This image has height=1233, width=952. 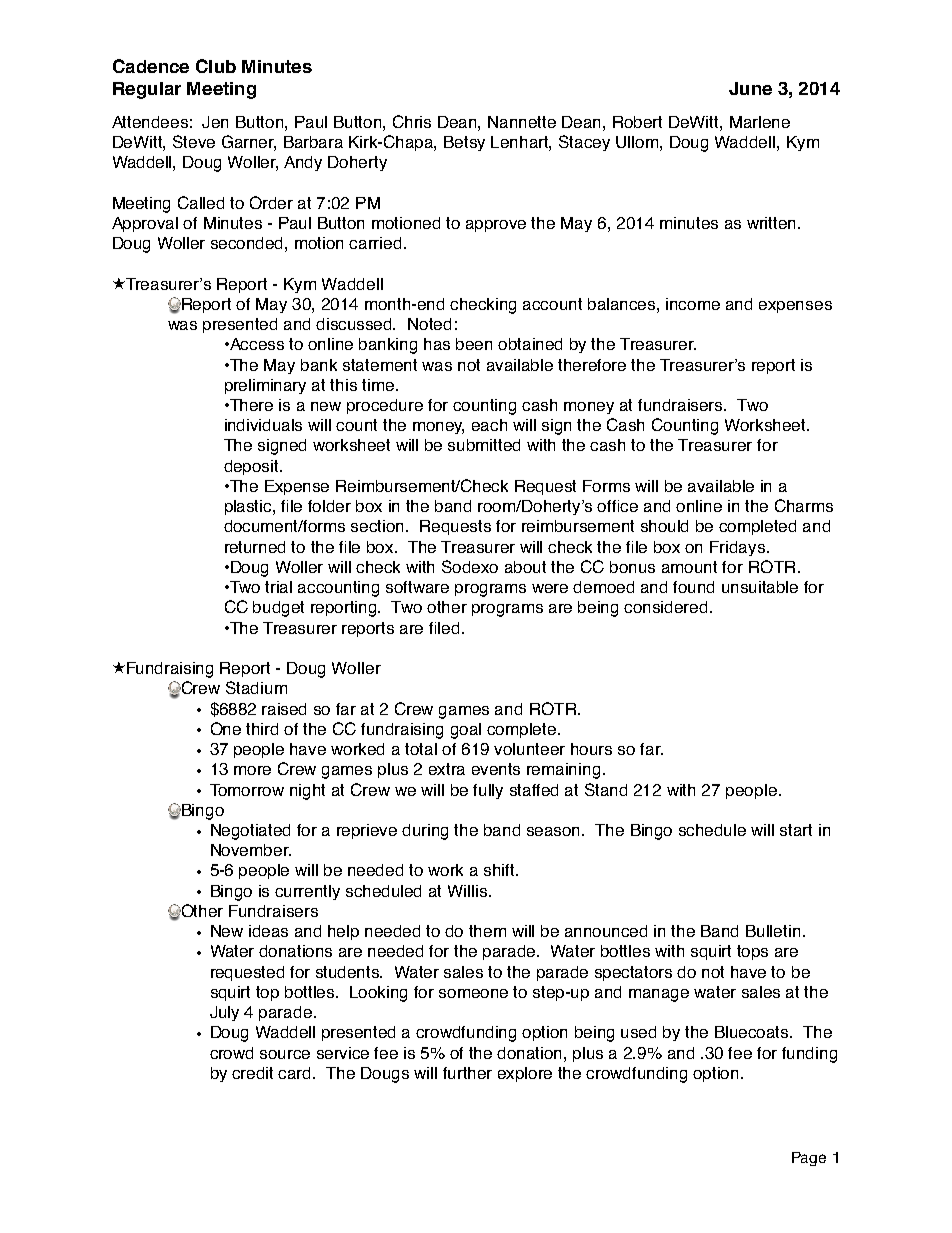 What do you see at coordinates (467, 1073) in the image?
I see `further` at bounding box center [467, 1073].
